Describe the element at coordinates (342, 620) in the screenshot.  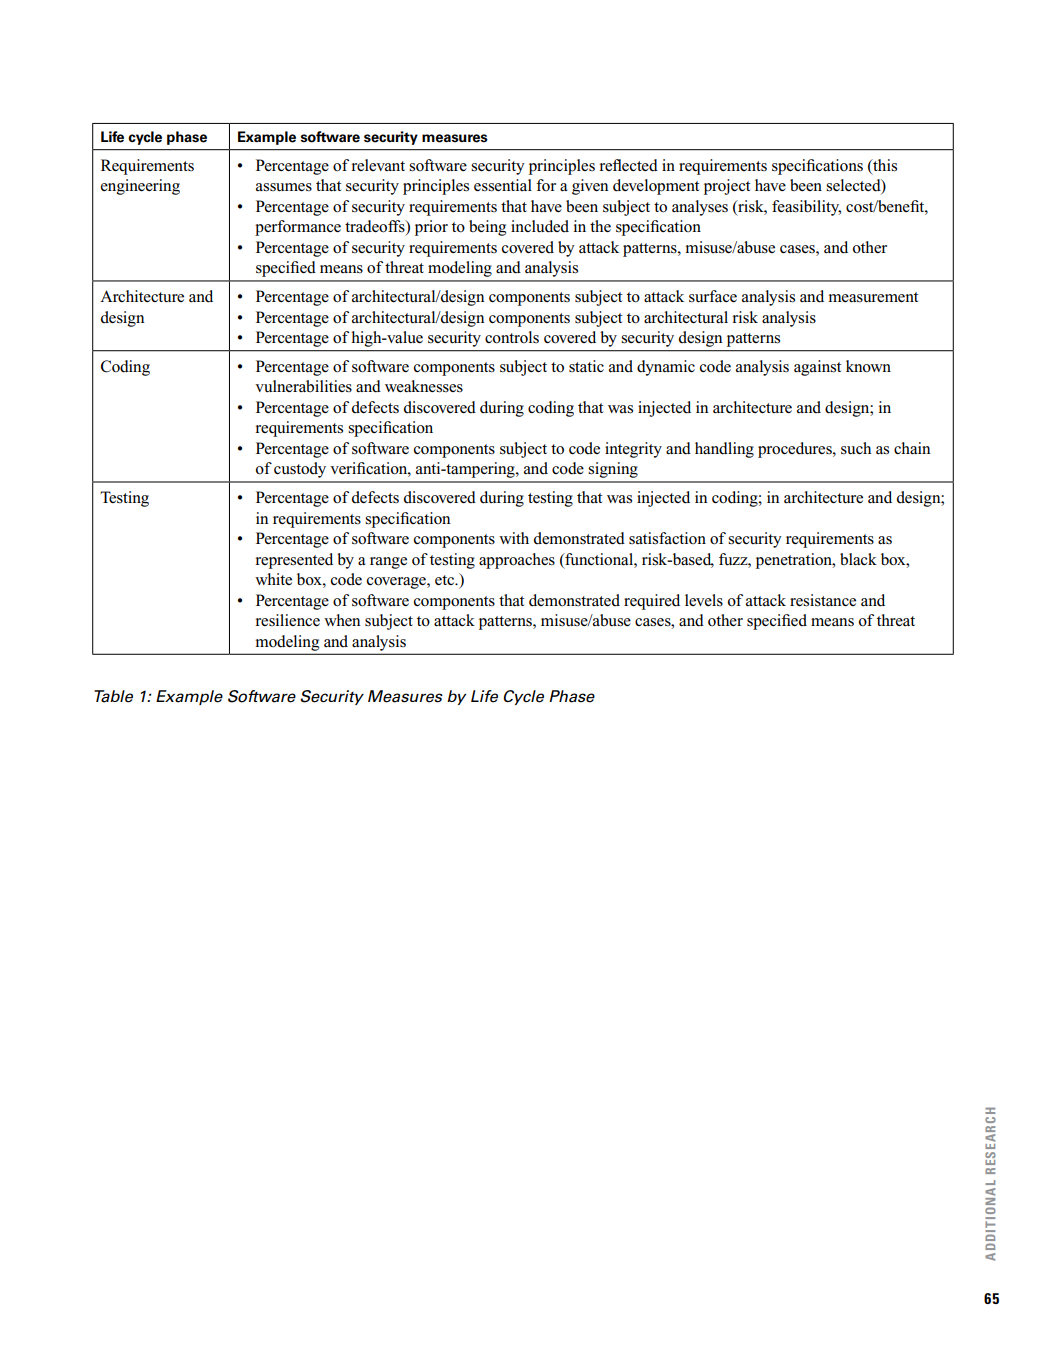
I see `when` at that location.
